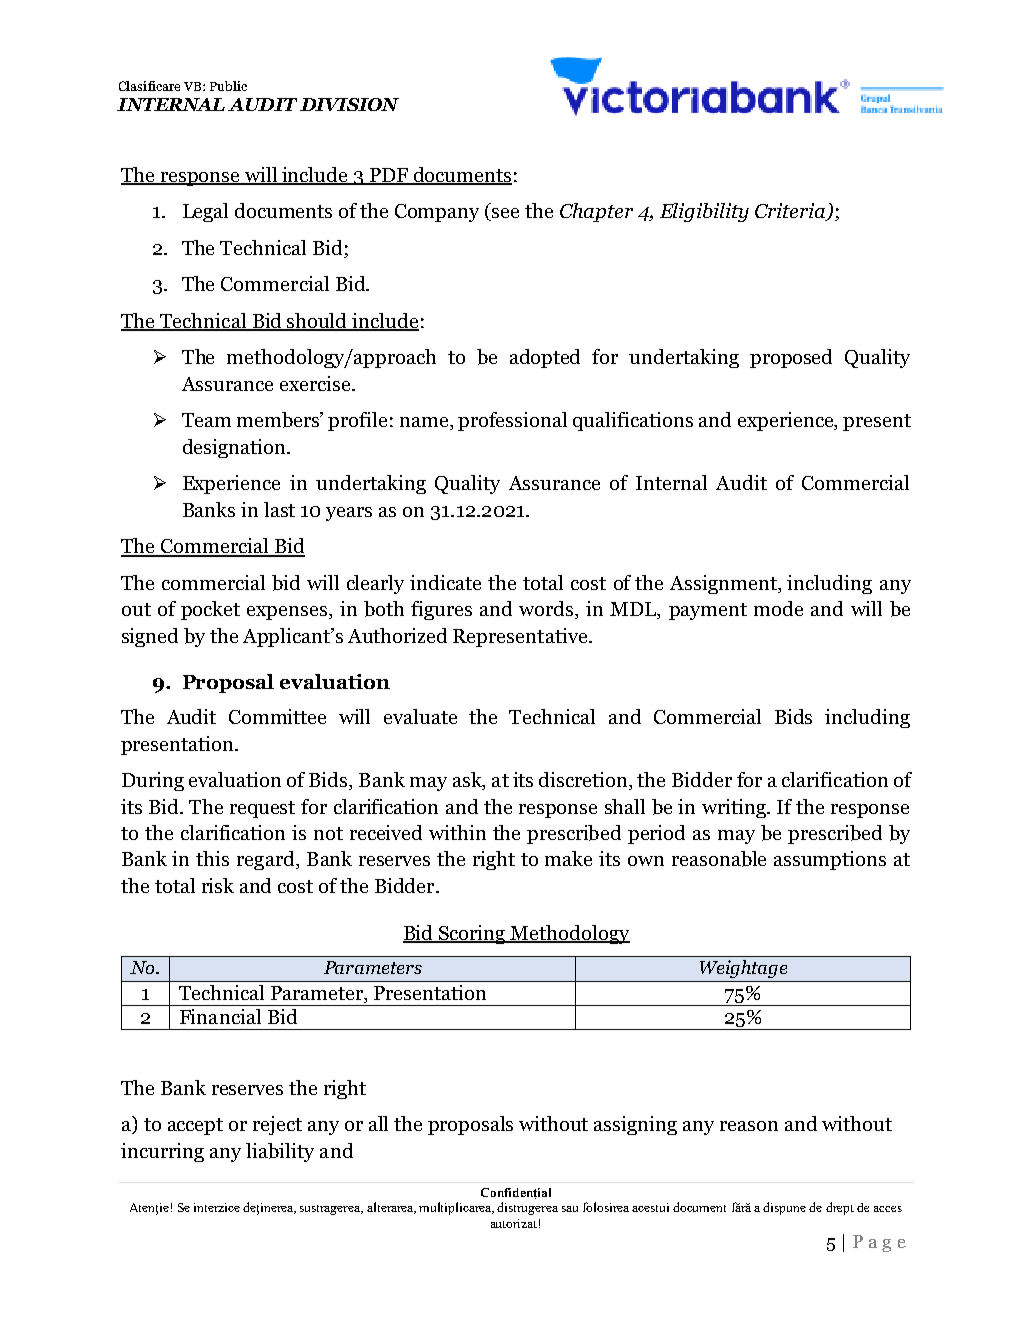  I want to click on Criteria, so click(791, 212).
